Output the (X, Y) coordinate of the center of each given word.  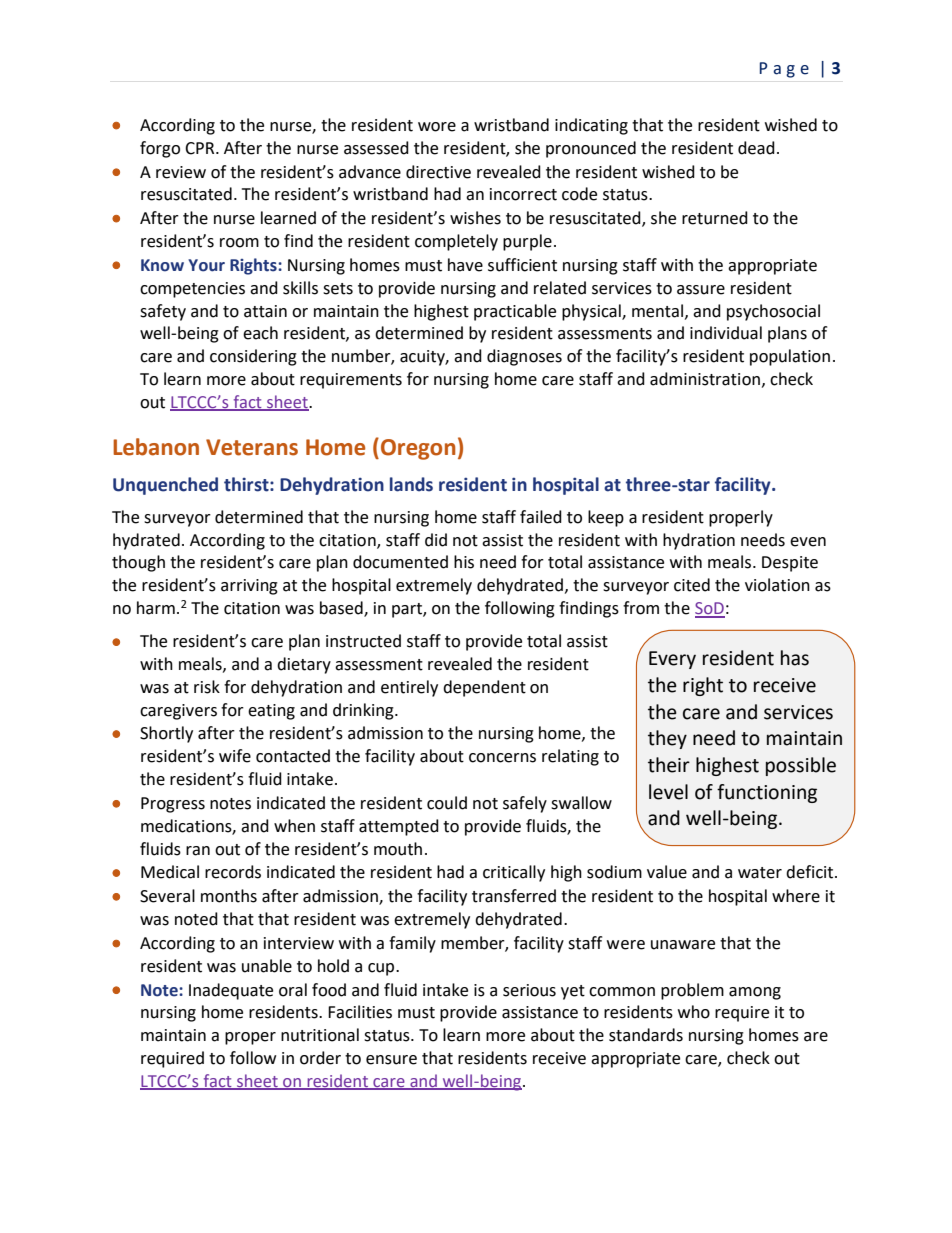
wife (235, 756)
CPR (201, 148)
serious (529, 990)
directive (438, 172)
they (667, 739)
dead (756, 148)
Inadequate (231, 991)
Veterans (252, 447)
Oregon (418, 449)
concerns (502, 758)
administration (706, 379)
